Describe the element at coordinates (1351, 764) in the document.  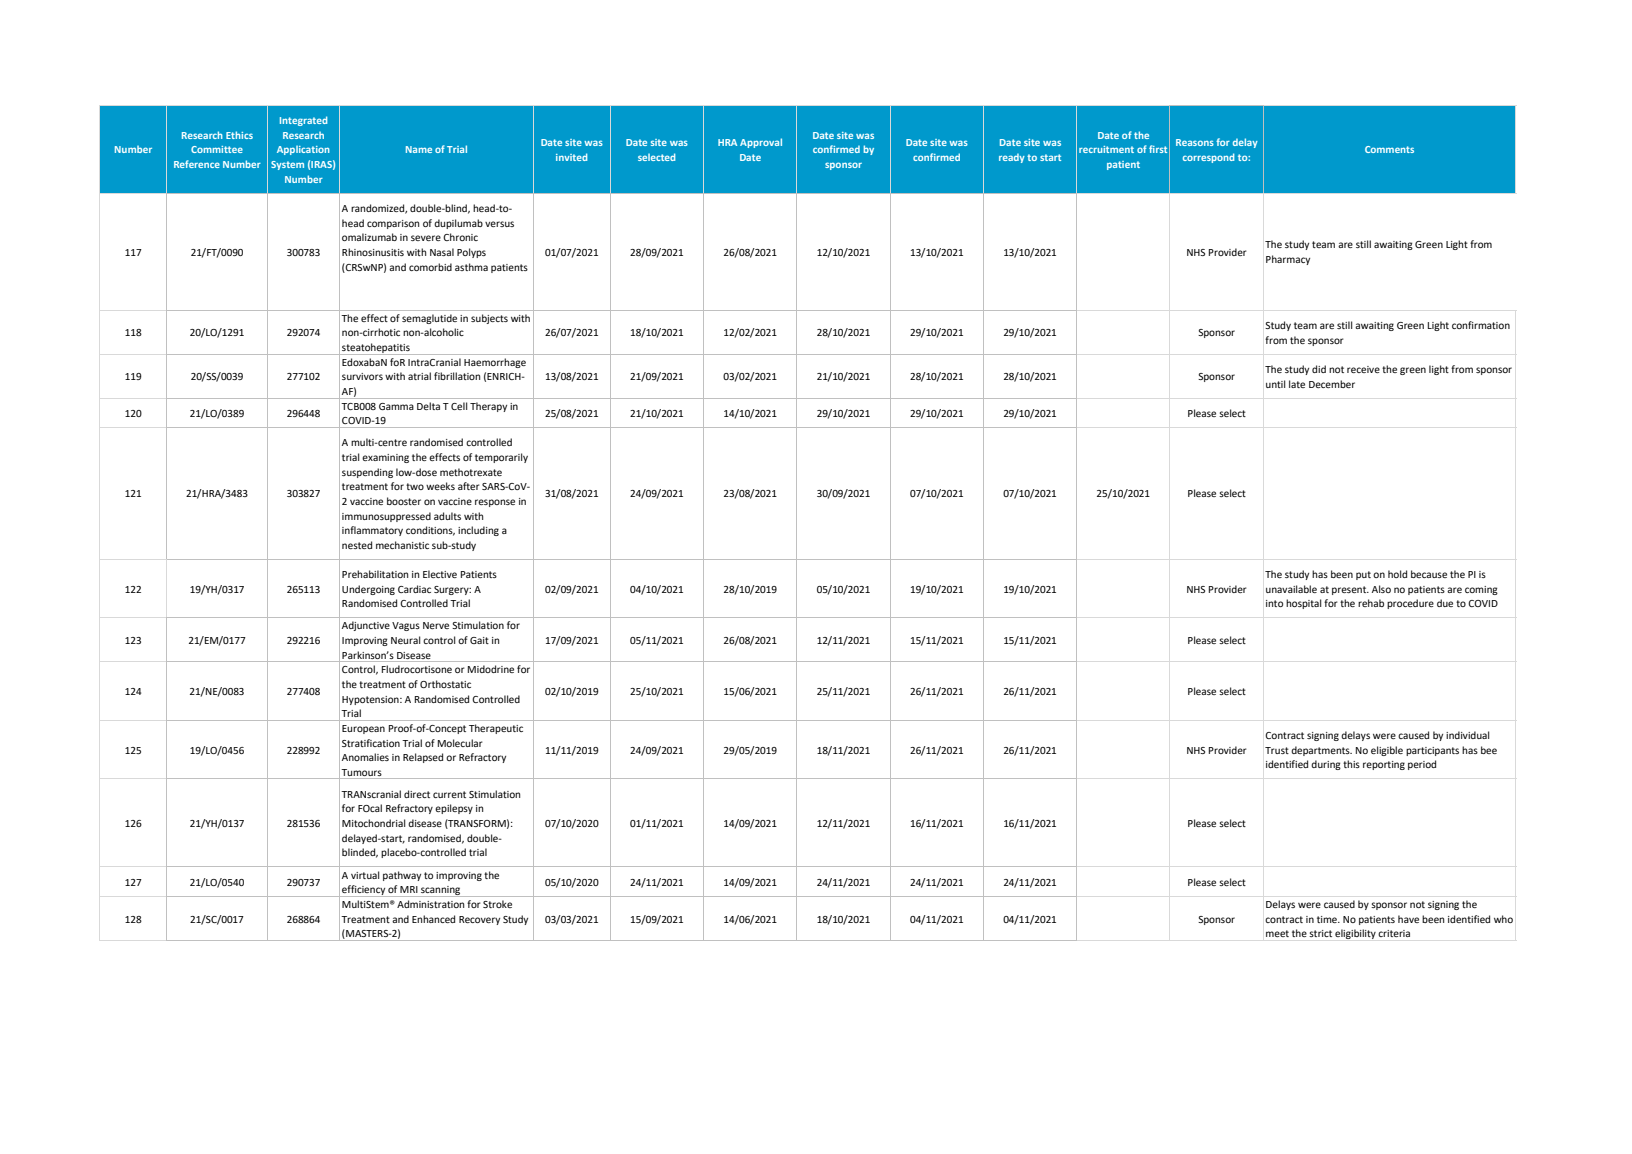
I see `this` at that location.
